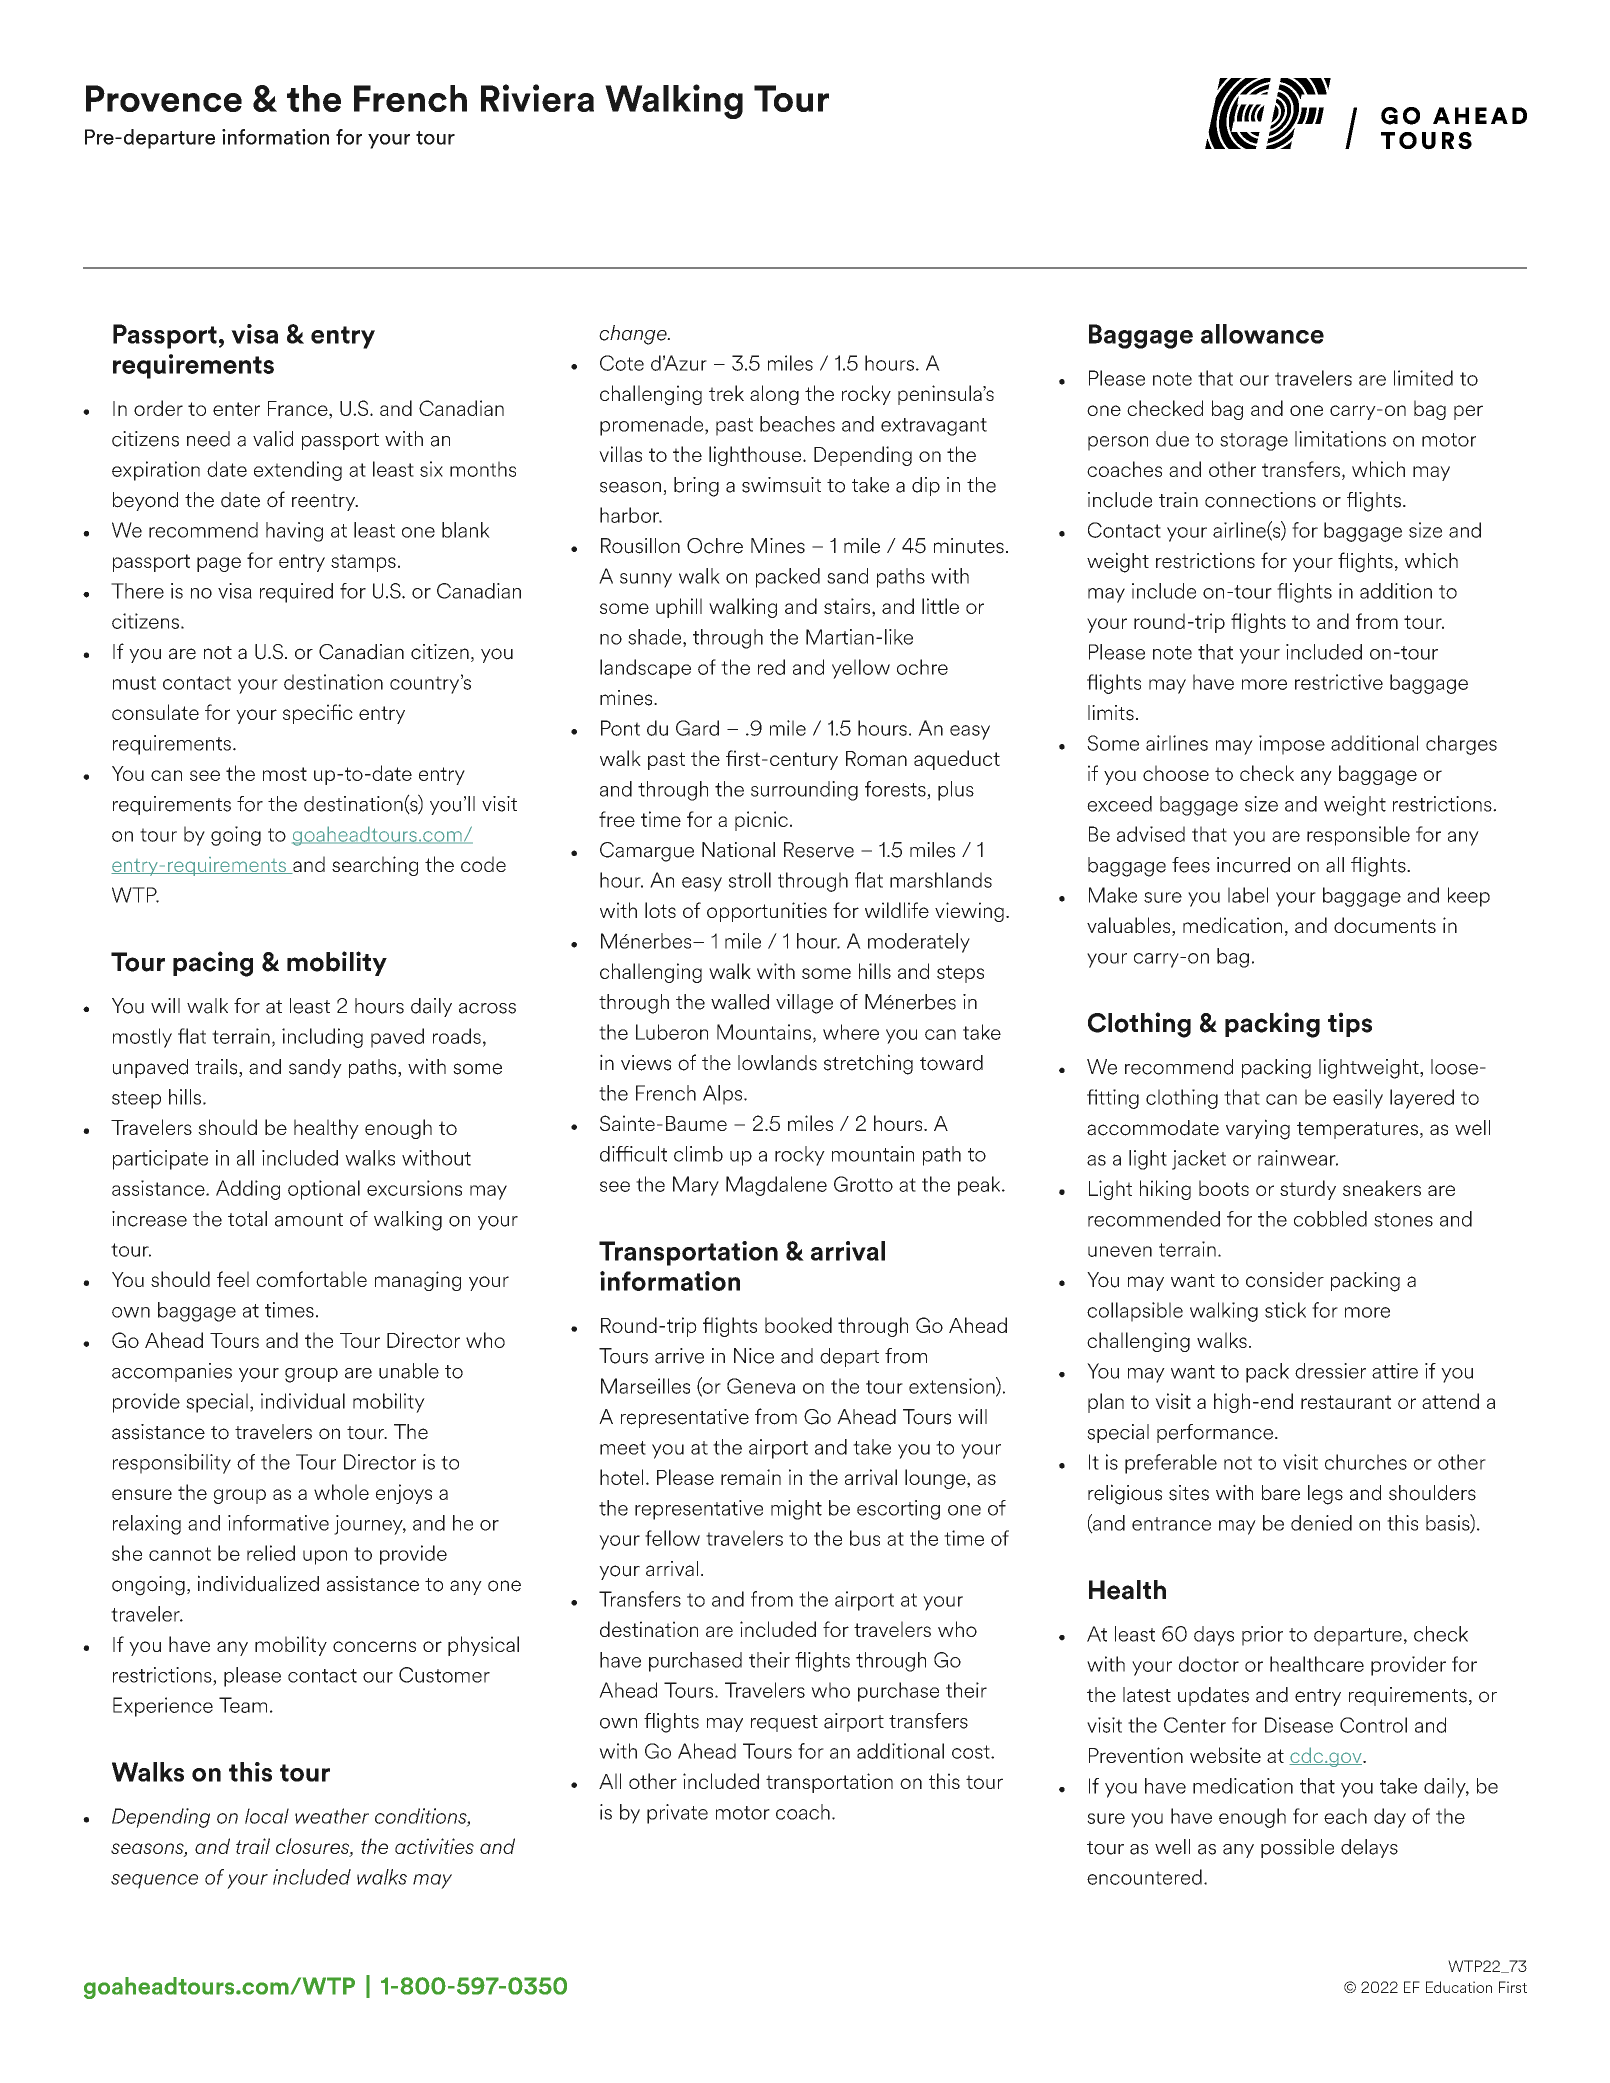 The width and height of the document is (1610, 2083). What do you see at coordinates (1285, 1310) in the document?
I see `stick` at bounding box center [1285, 1310].
